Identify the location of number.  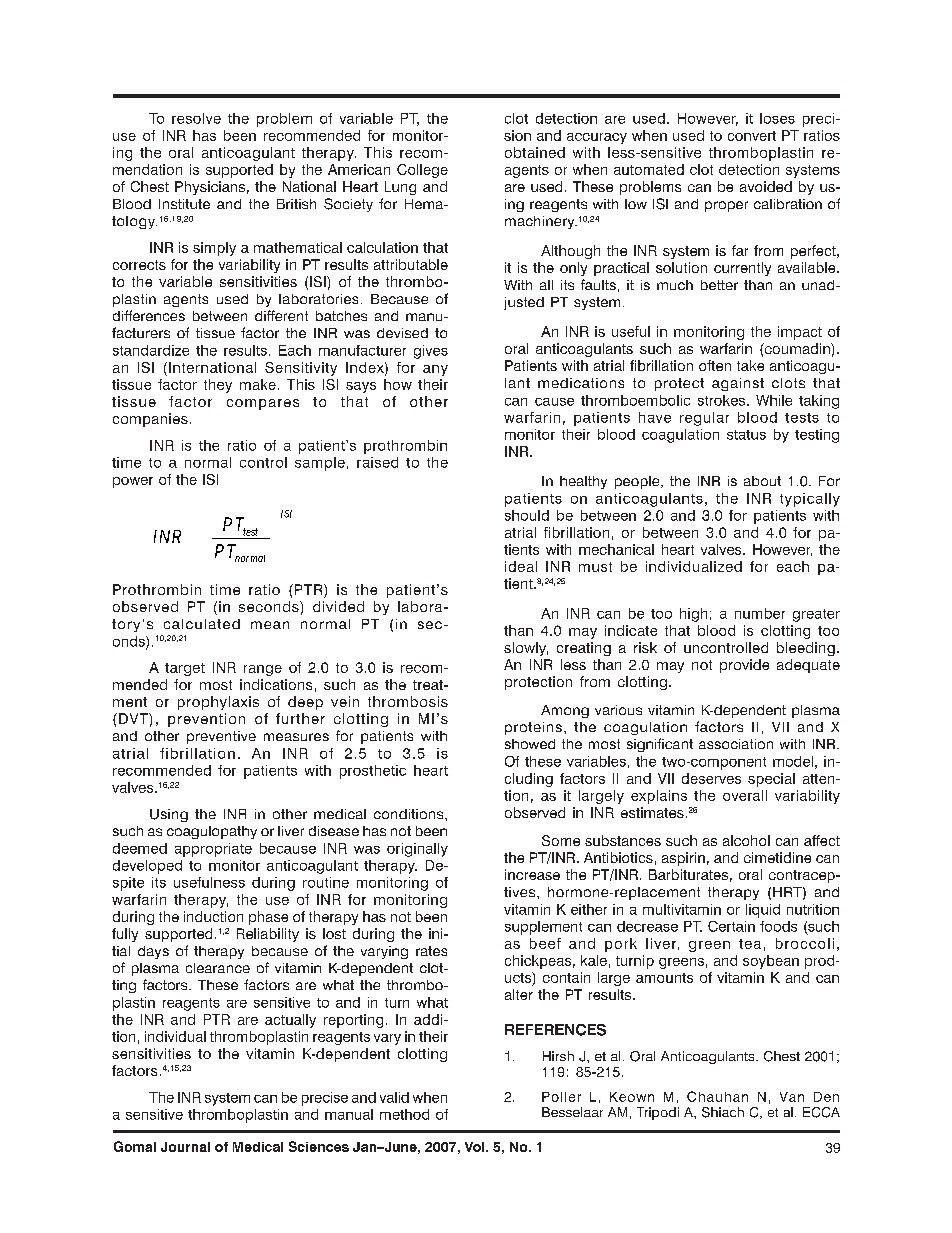
(760, 613).
